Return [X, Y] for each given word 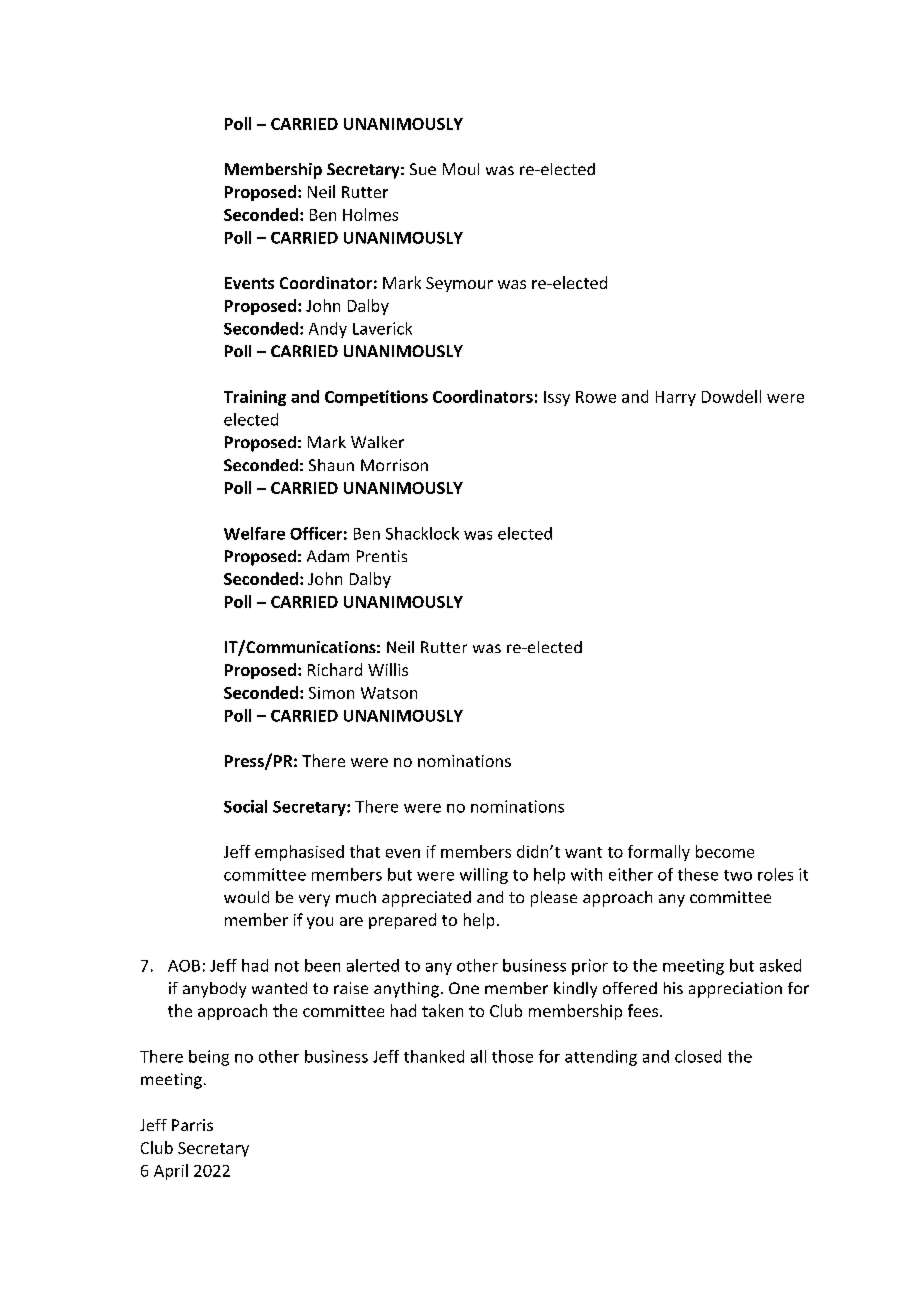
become [725, 851]
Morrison [394, 465]
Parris [192, 1125]
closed [698, 1056]
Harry [676, 398]
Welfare [254, 533]
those [512, 1056]
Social [245, 806]
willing [484, 876]
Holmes [370, 214]
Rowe [596, 397]
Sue [423, 169]
